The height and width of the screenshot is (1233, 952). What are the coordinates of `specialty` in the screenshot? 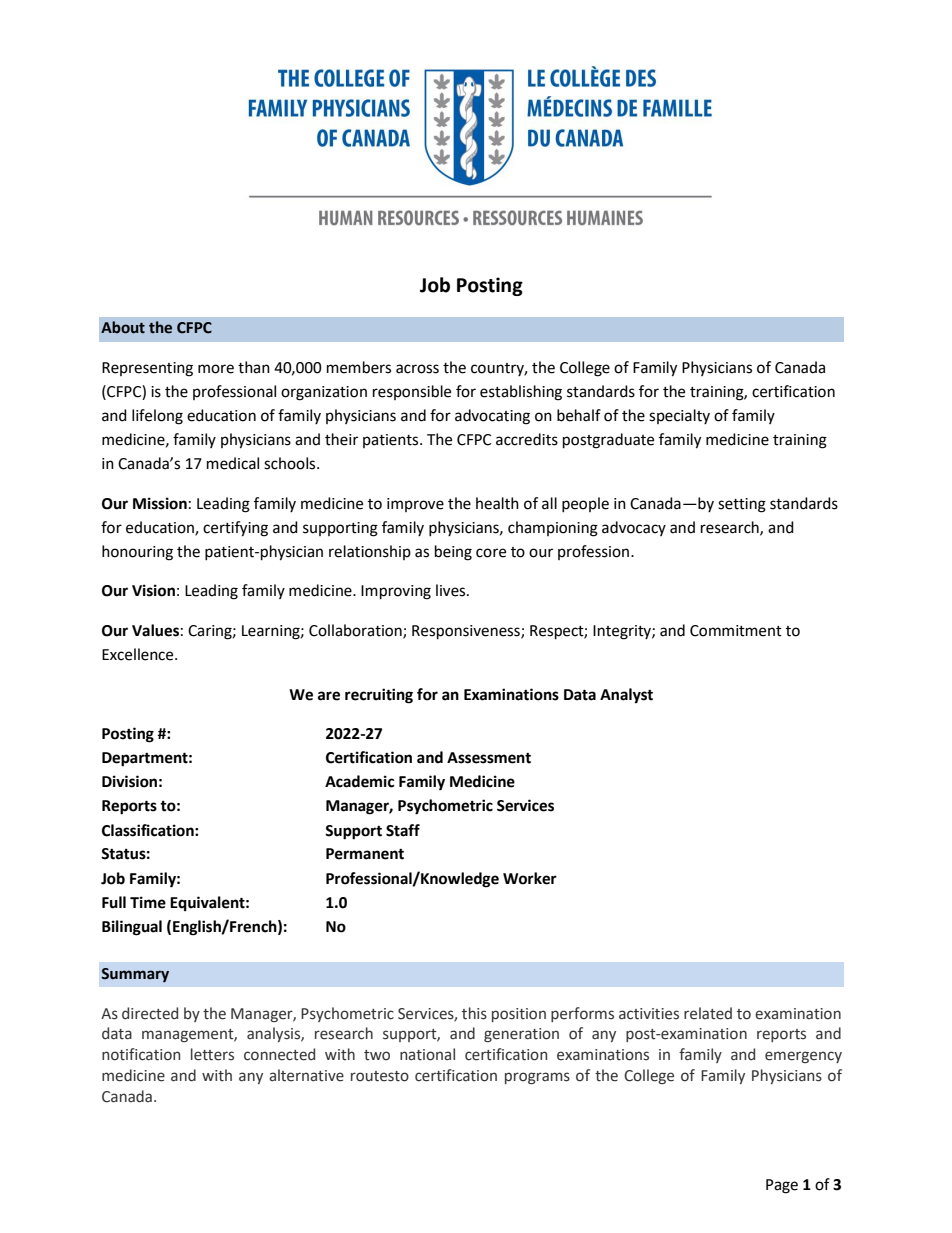 It's located at (679, 416).
